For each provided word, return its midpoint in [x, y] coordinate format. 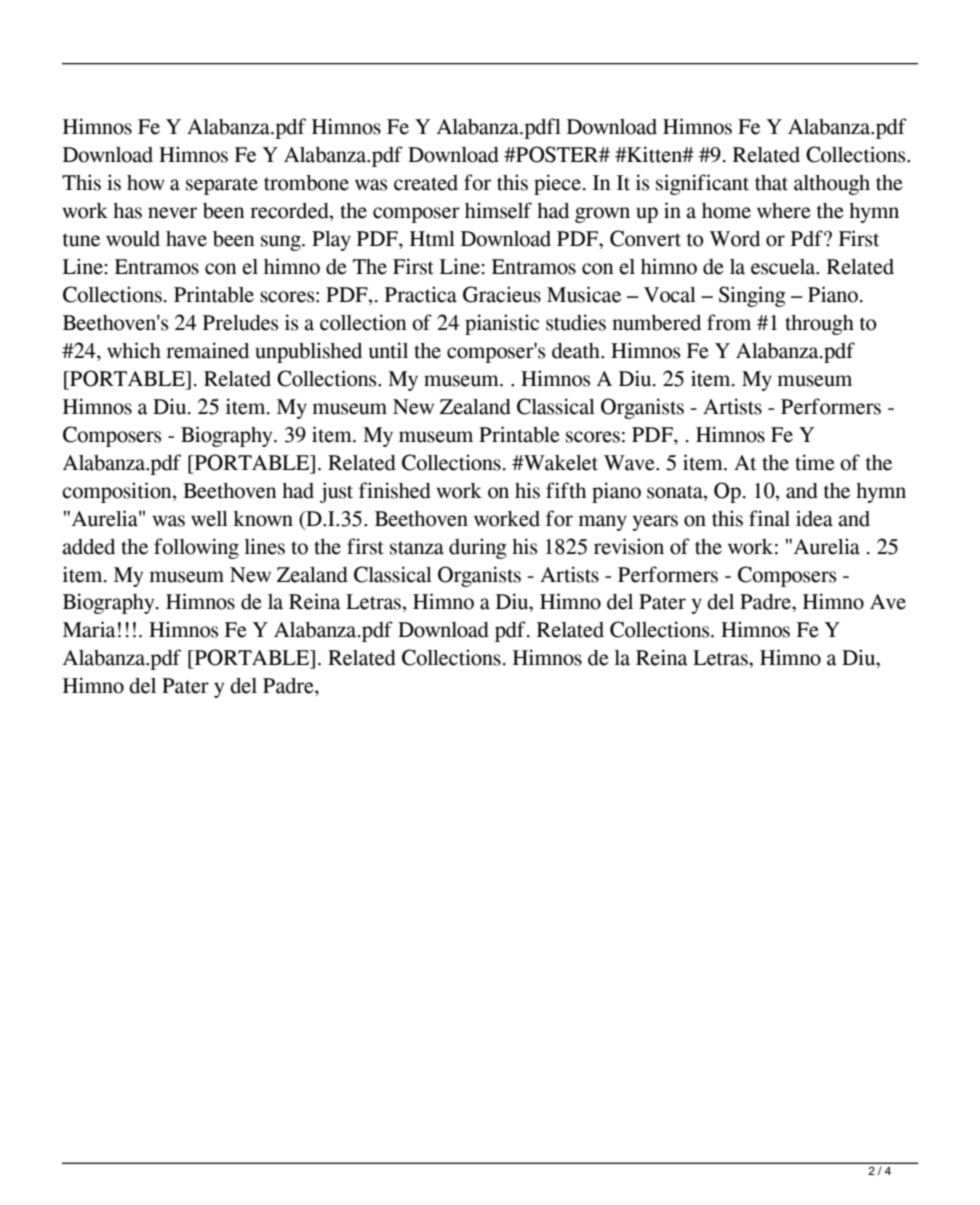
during [478, 548]
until [388, 350]
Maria [89, 629]
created [426, 183]
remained [207, 350]
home [726, 211]
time [815, 462]
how [146, 183]
